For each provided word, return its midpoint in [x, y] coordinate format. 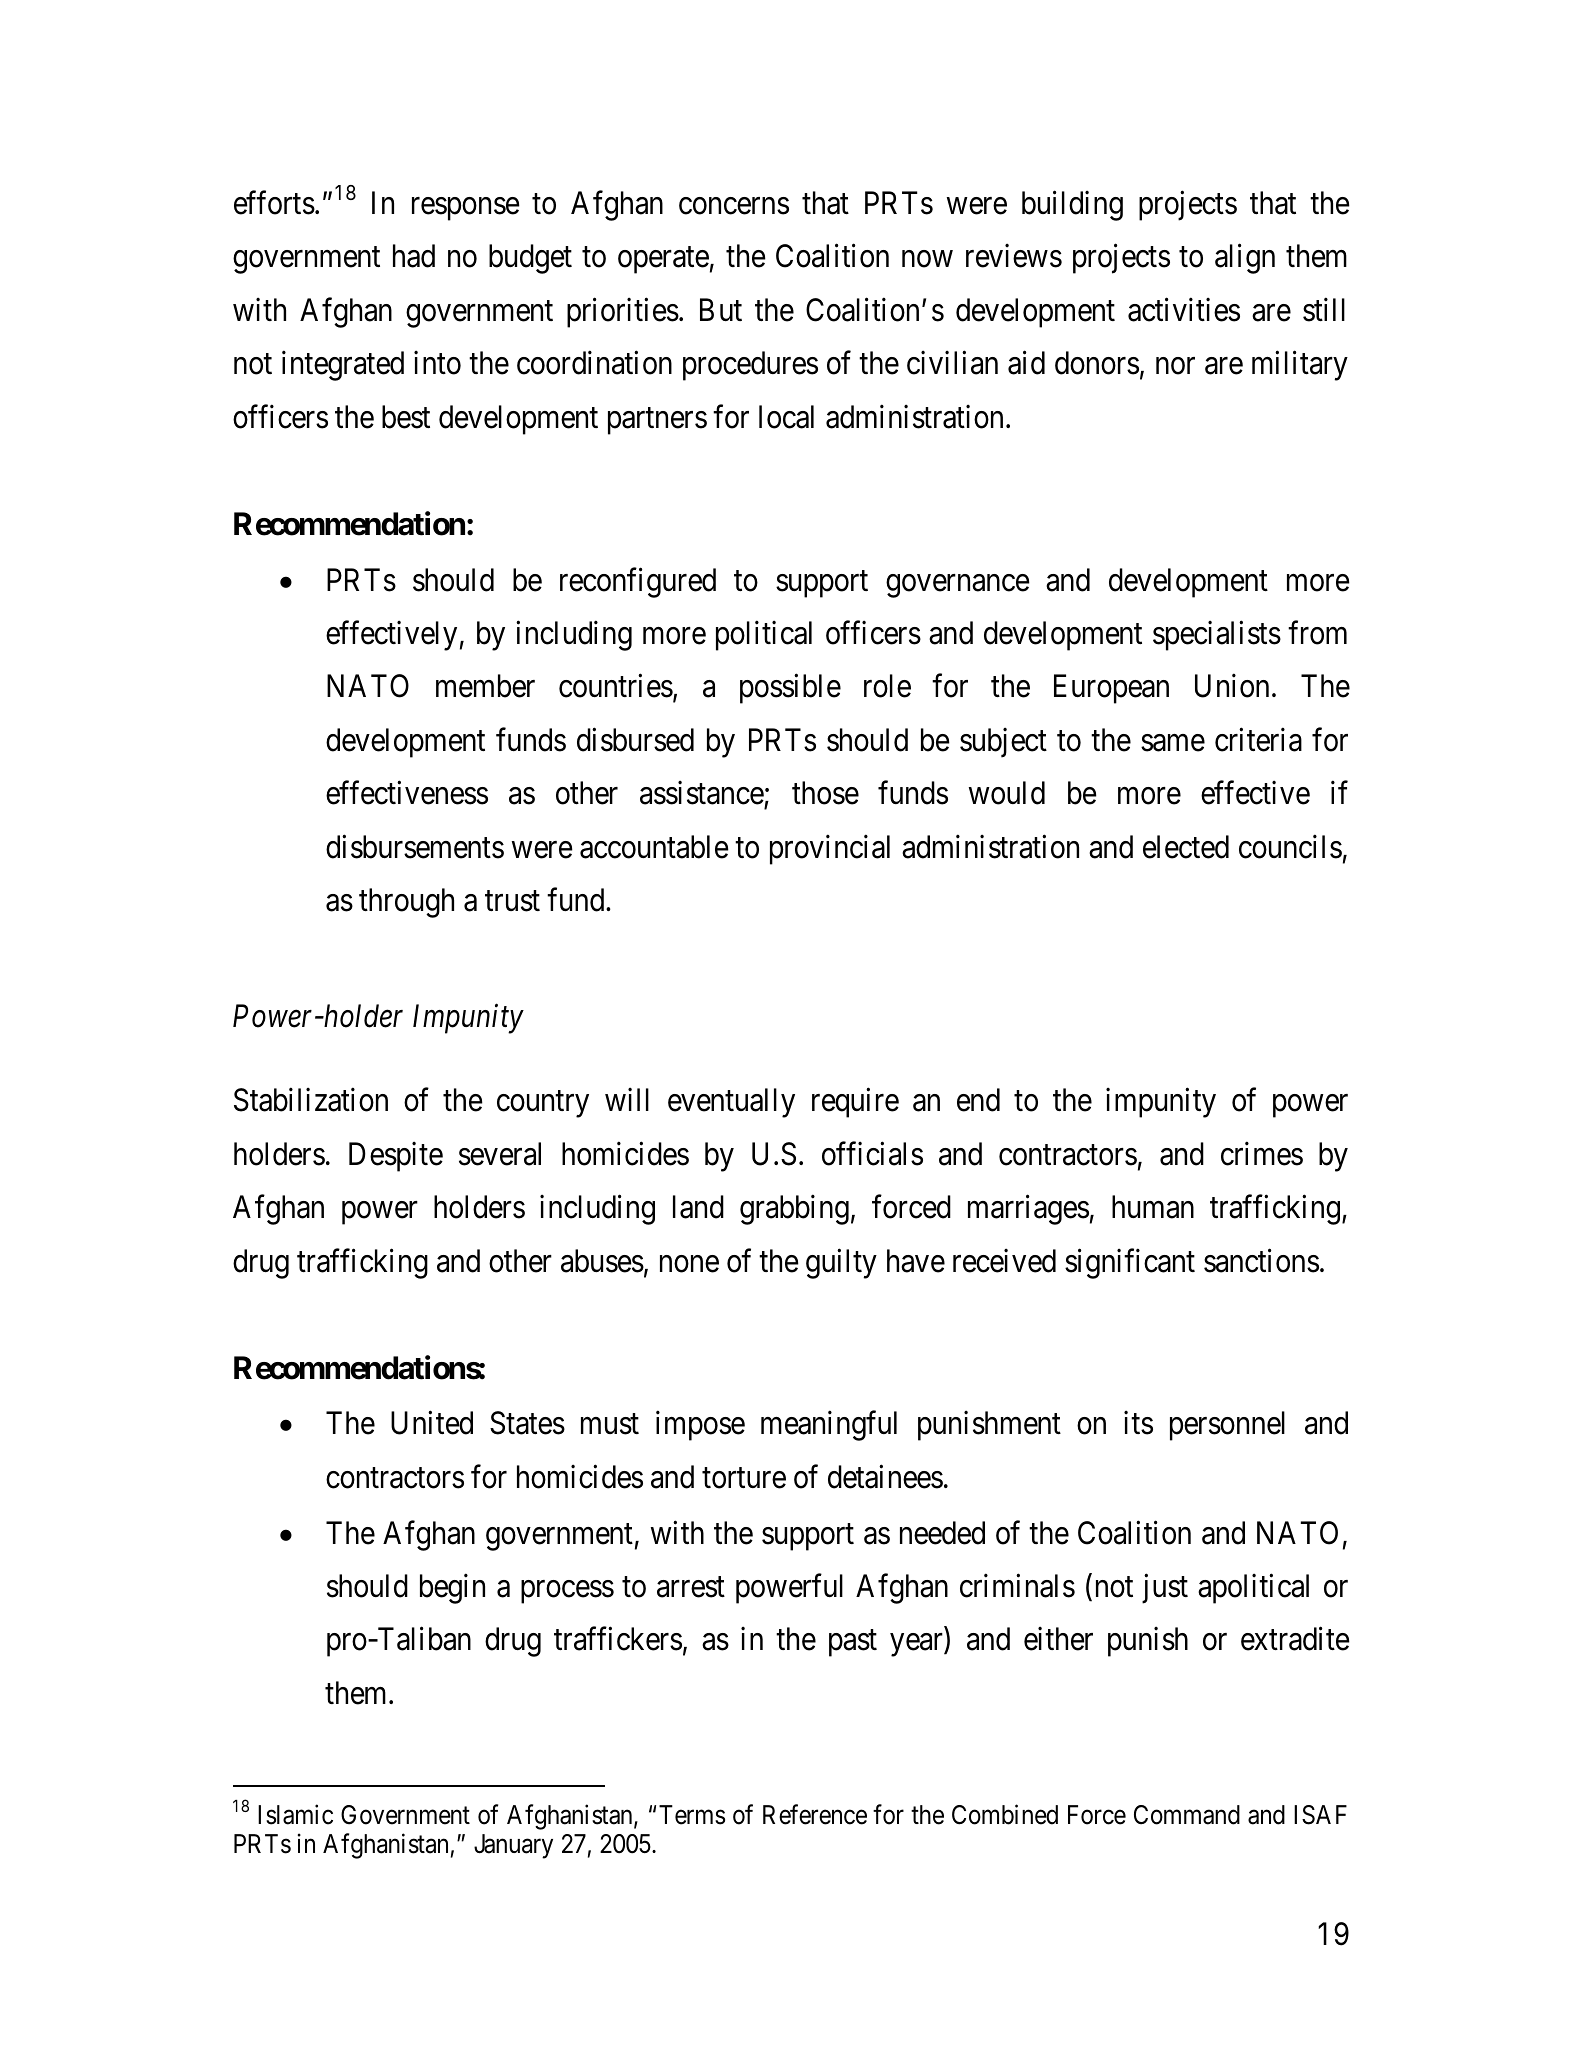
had [414, 256]
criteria [1258, 740]
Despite [396, 1157]
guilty [841, 1264]
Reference [815, 1814]
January [513, 1846]
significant [1130, 1264]
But [721, 309]
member [485, 686]
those [825, 793]
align [1245, 259]
